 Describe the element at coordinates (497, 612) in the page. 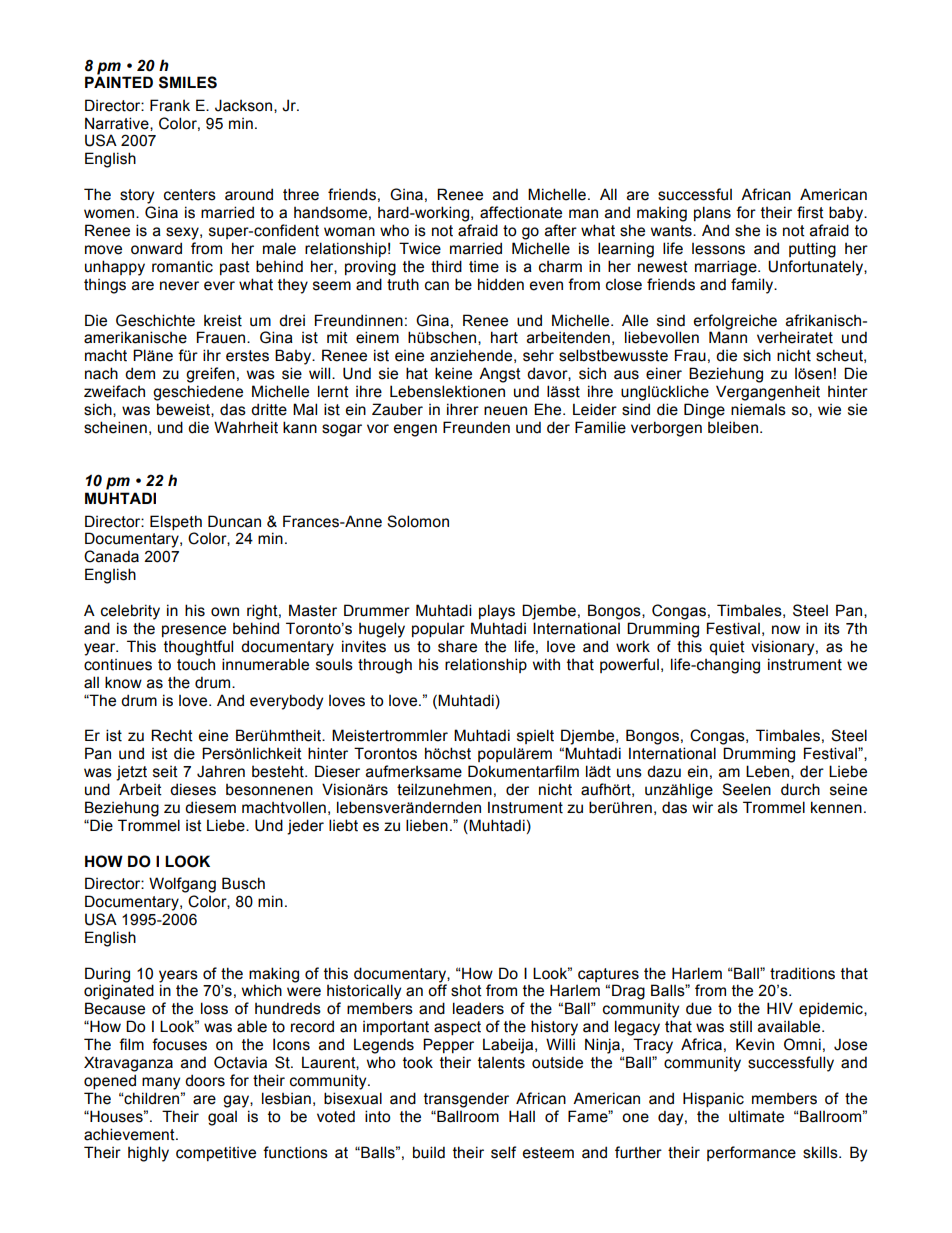

I see `plays` at that location.
